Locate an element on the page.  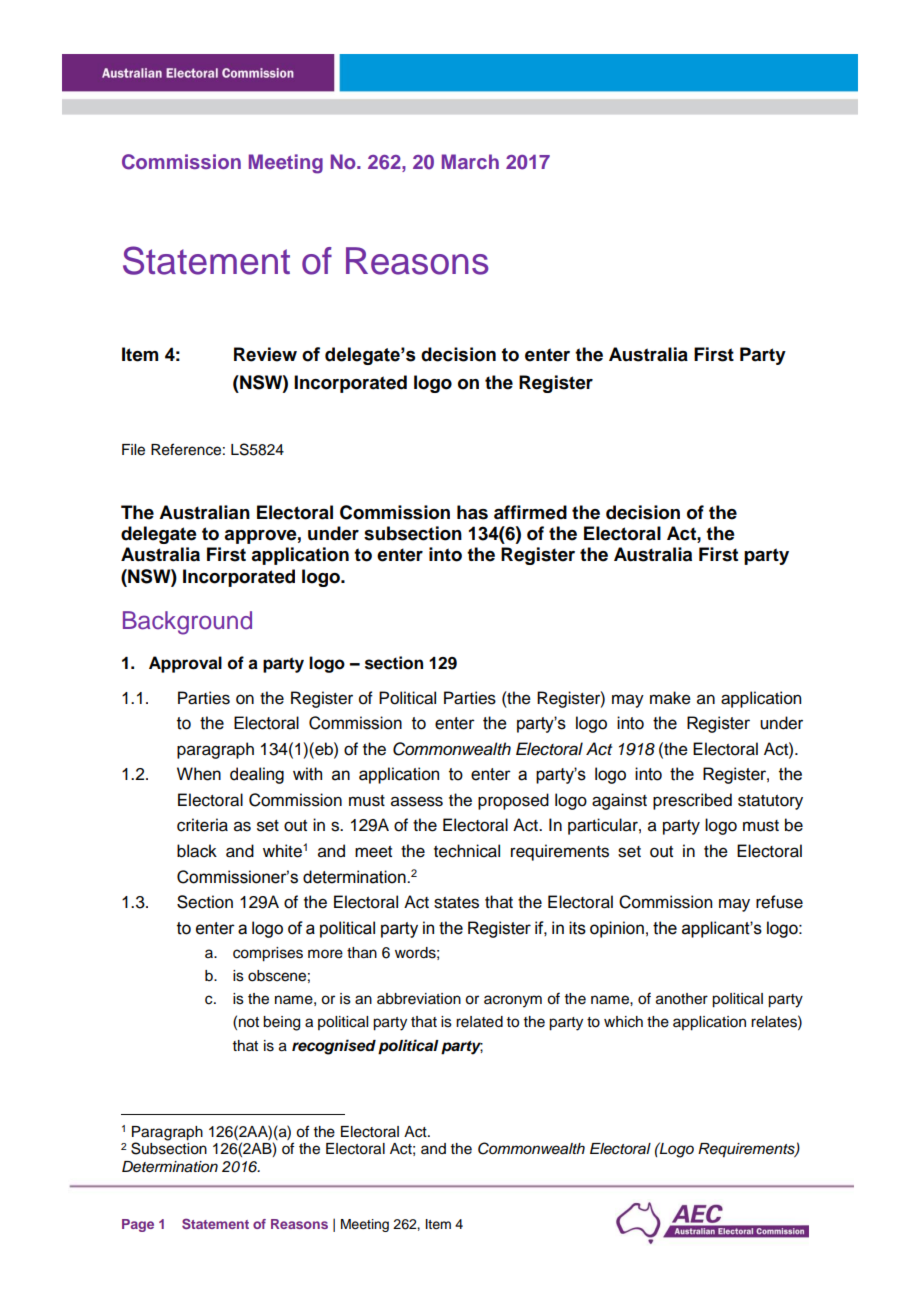
make is located at coordinates (670, 698).
